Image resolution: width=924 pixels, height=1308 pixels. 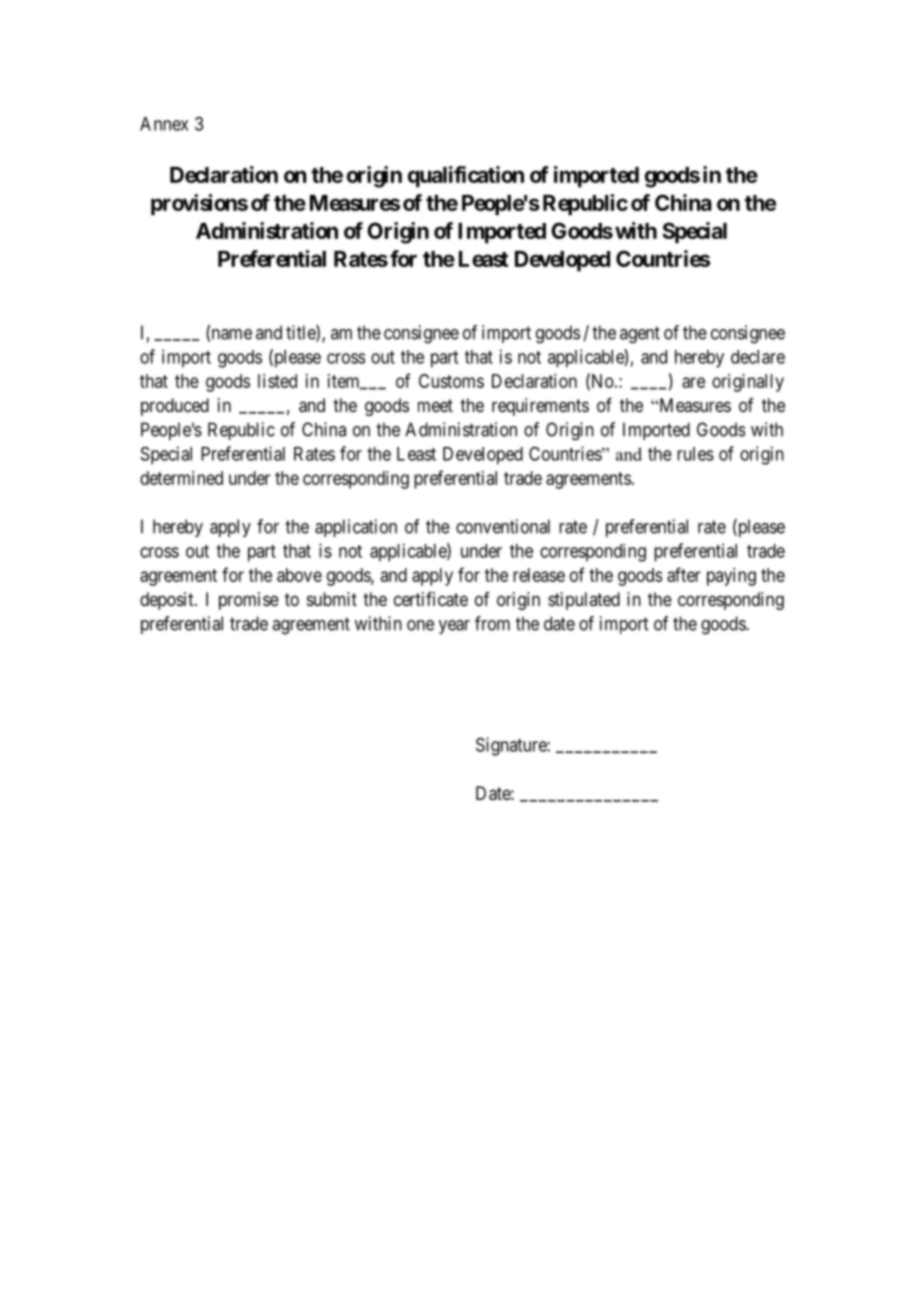 What do you see at coordinates (466, 177) in the screenshot?
I see `qualification` at bounding box center [466, 177].
